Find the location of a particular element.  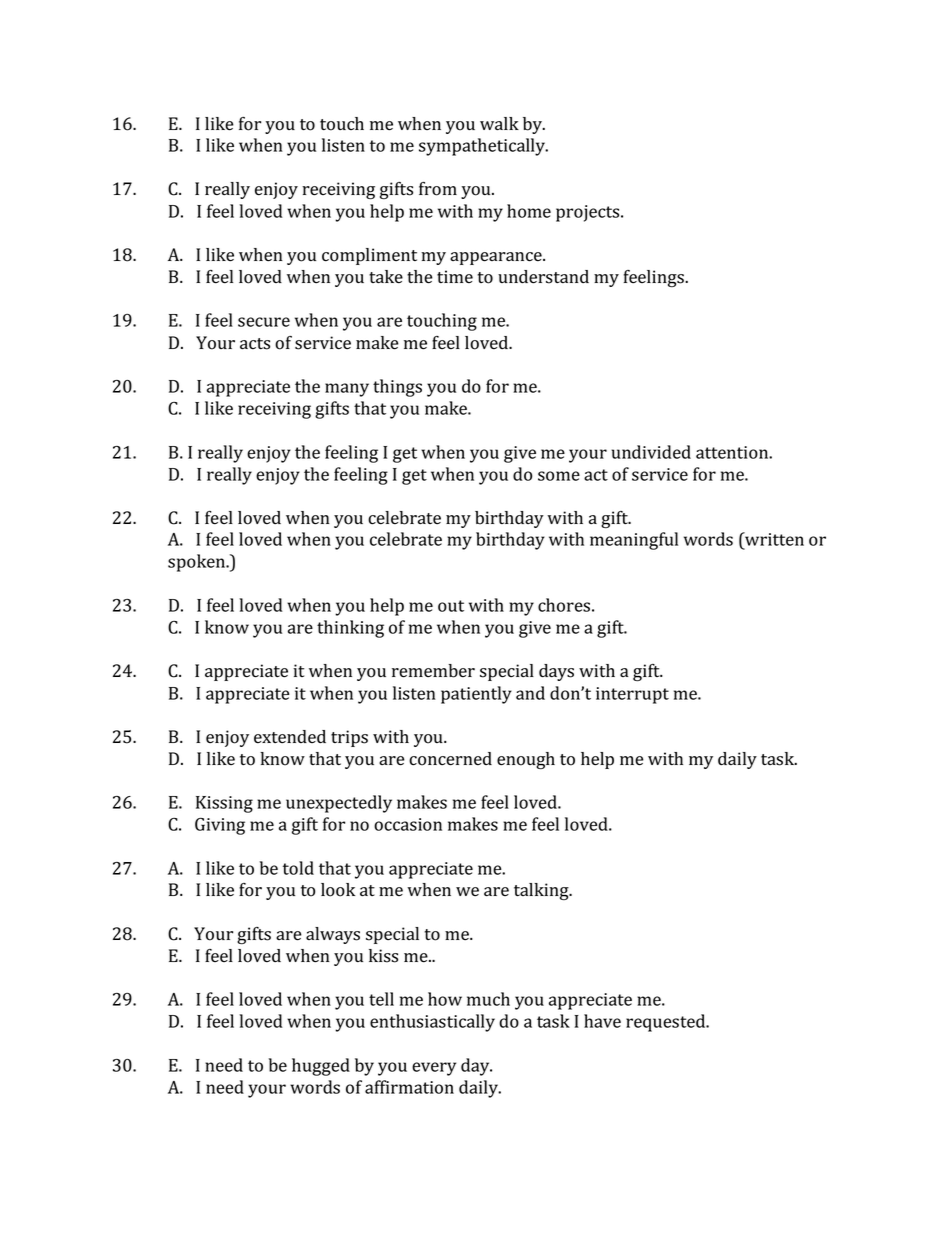

projects is located at coordinates (589, 213).
